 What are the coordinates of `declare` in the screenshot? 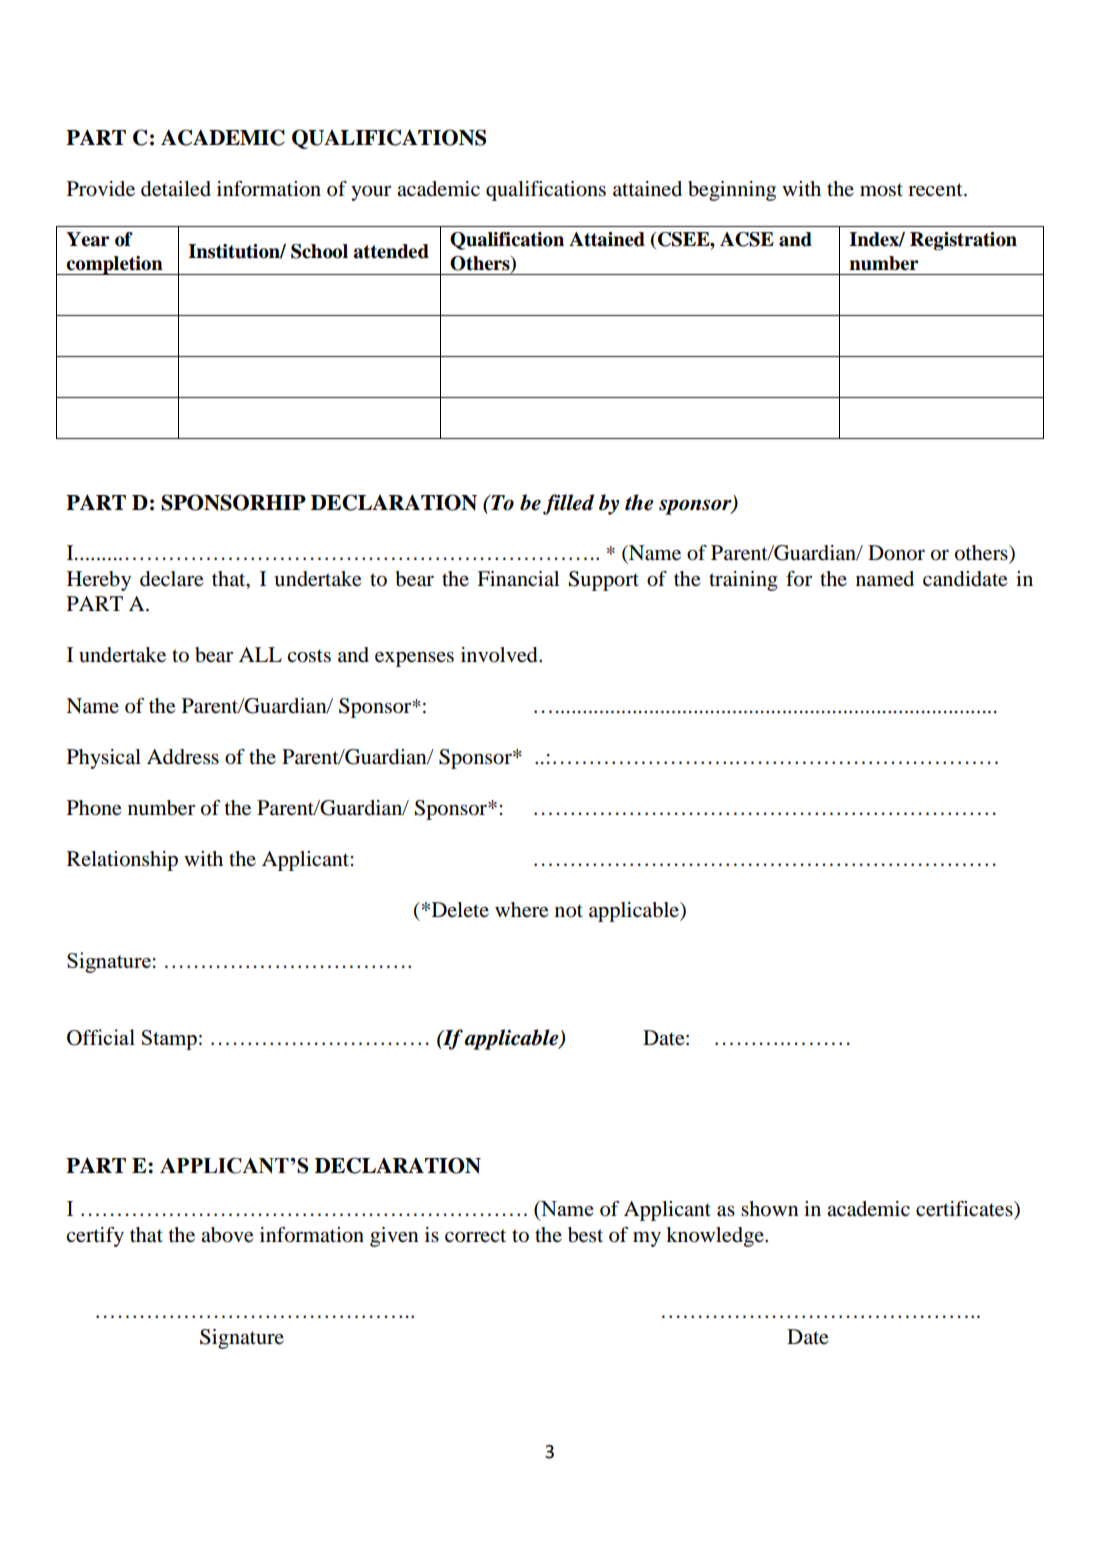 It's located at (171, 579).
